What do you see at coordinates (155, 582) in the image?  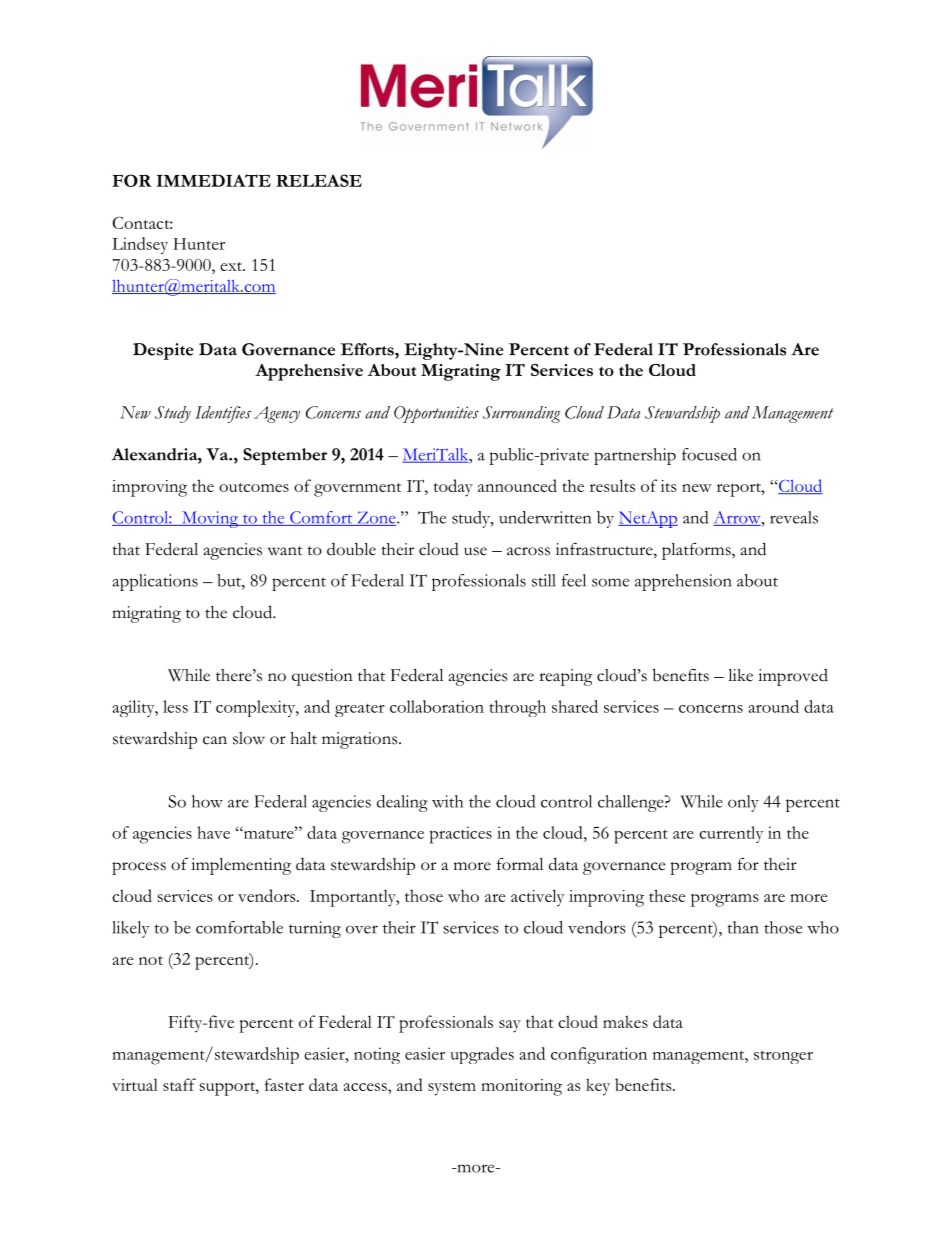 I see `applications` at bounding box center [155, 582].
